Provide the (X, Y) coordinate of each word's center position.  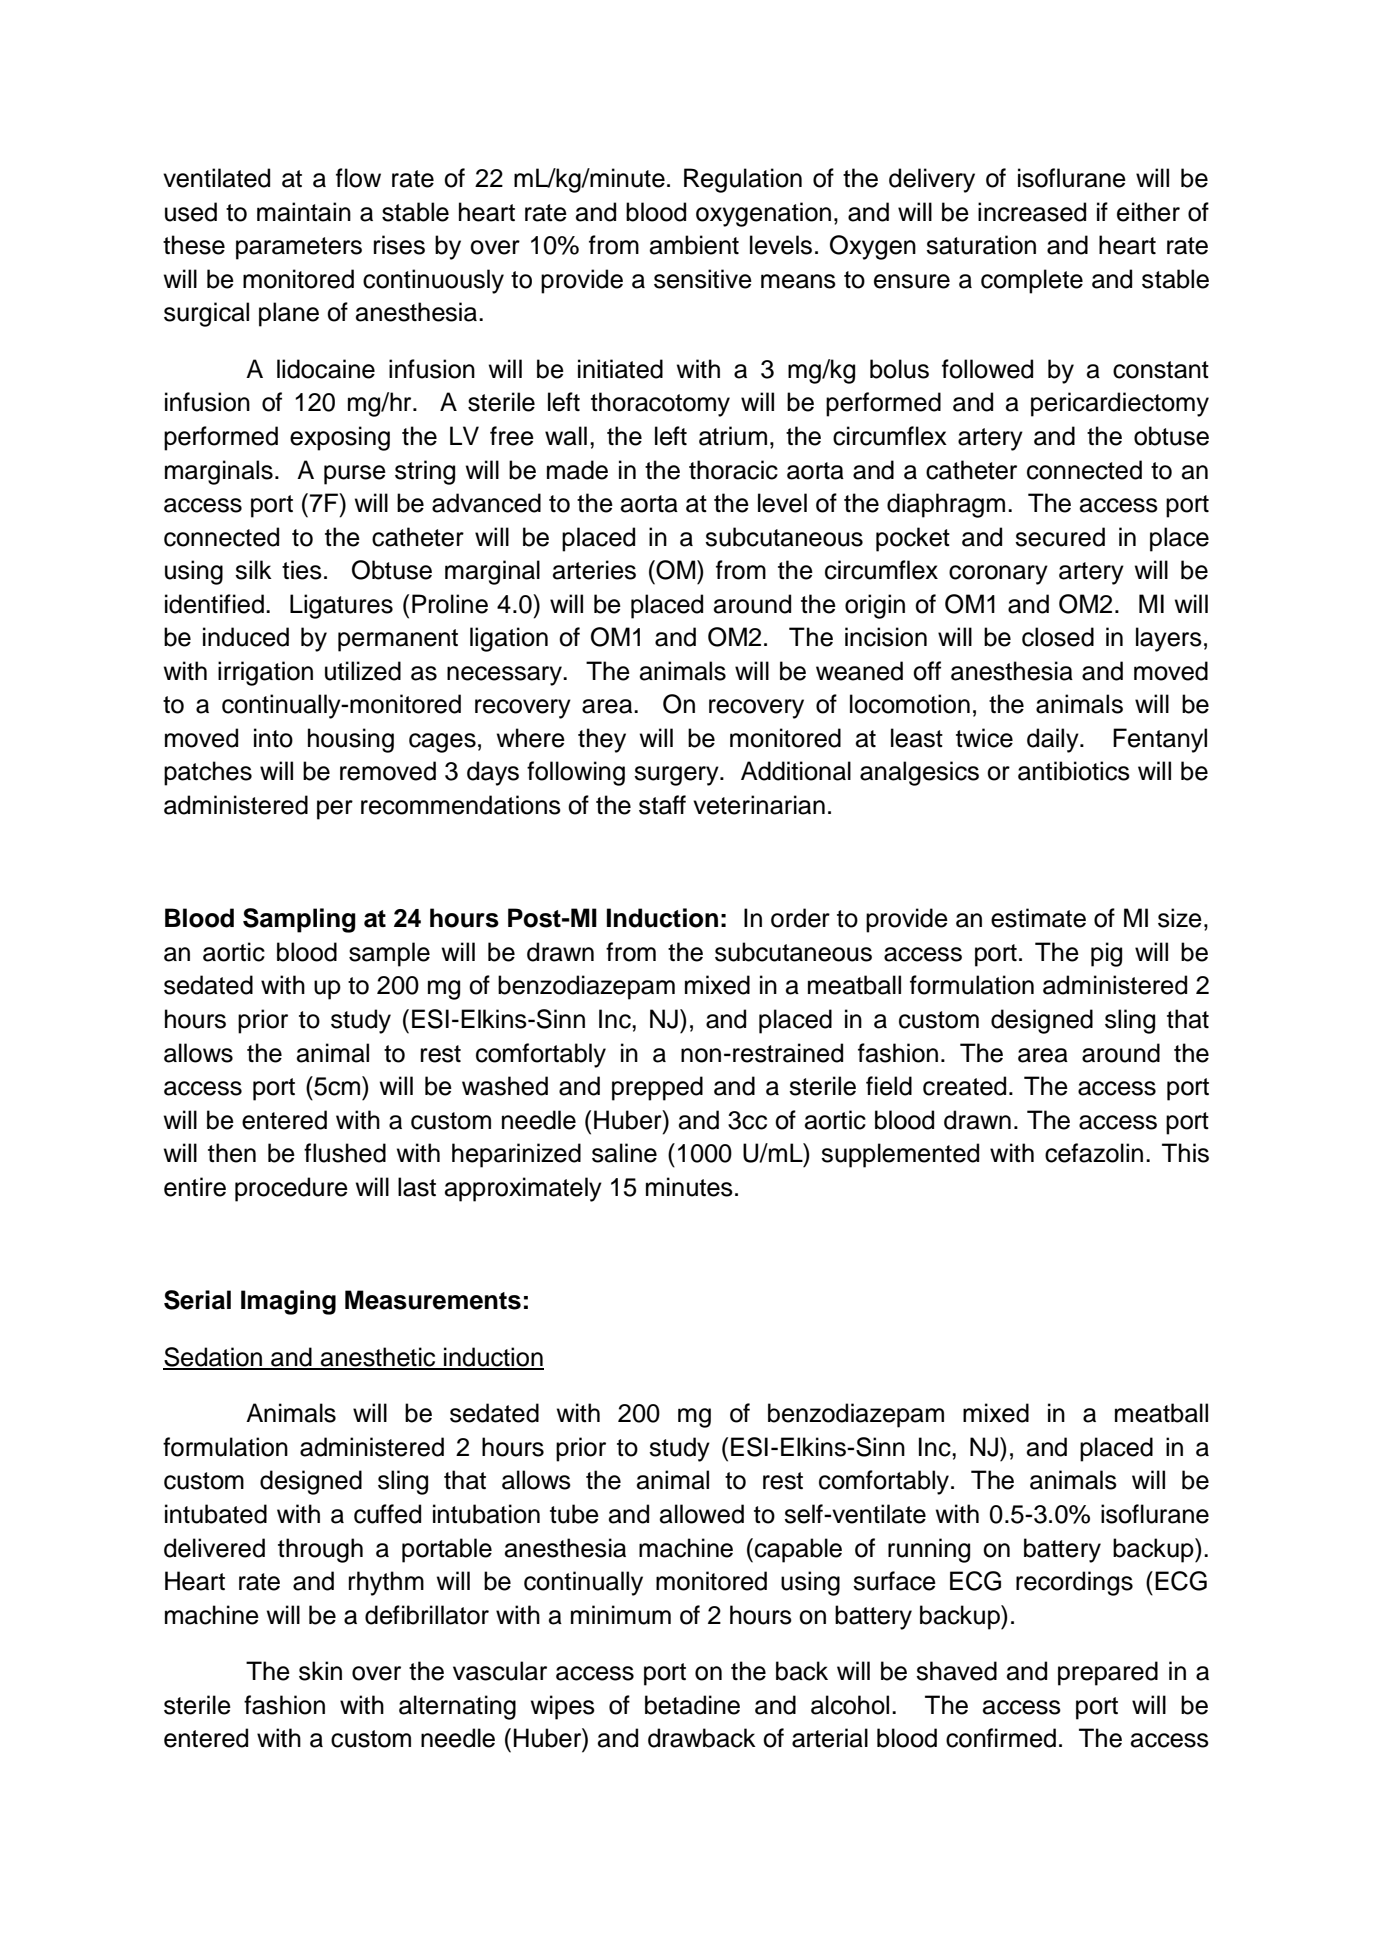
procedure (291, 1189)
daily (1054, 740)
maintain (304, 212)
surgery (677, 776)
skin (320, 1671)
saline (624, 1153)
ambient (694, 245)
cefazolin (1094, 1153)
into (273, 738)
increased (1032, 212)
